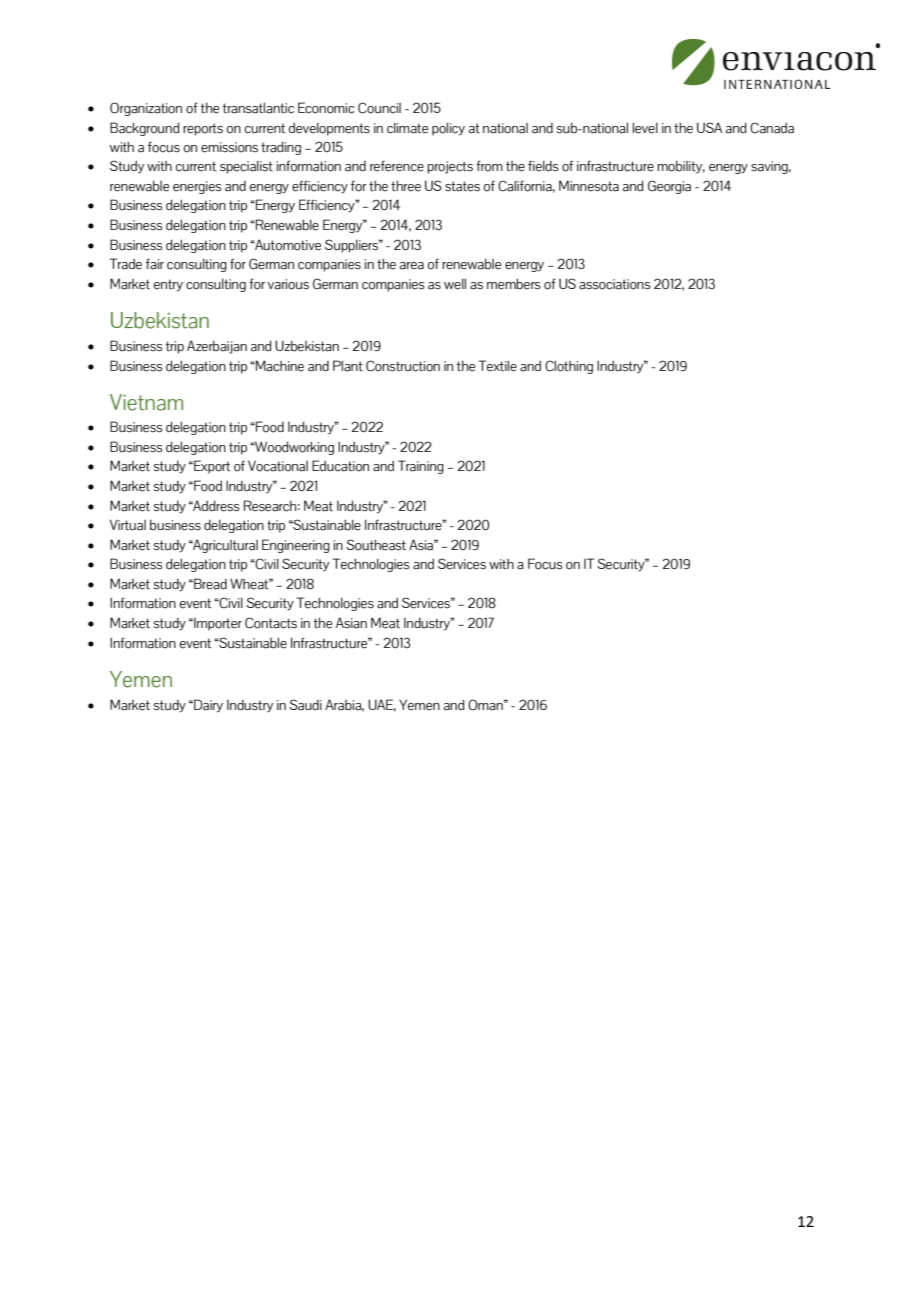 The image size is (924, 1308). What do you see at coordinates (448, 129) in the screenshot?
I see `policy` at bounding box center [448, 129].
